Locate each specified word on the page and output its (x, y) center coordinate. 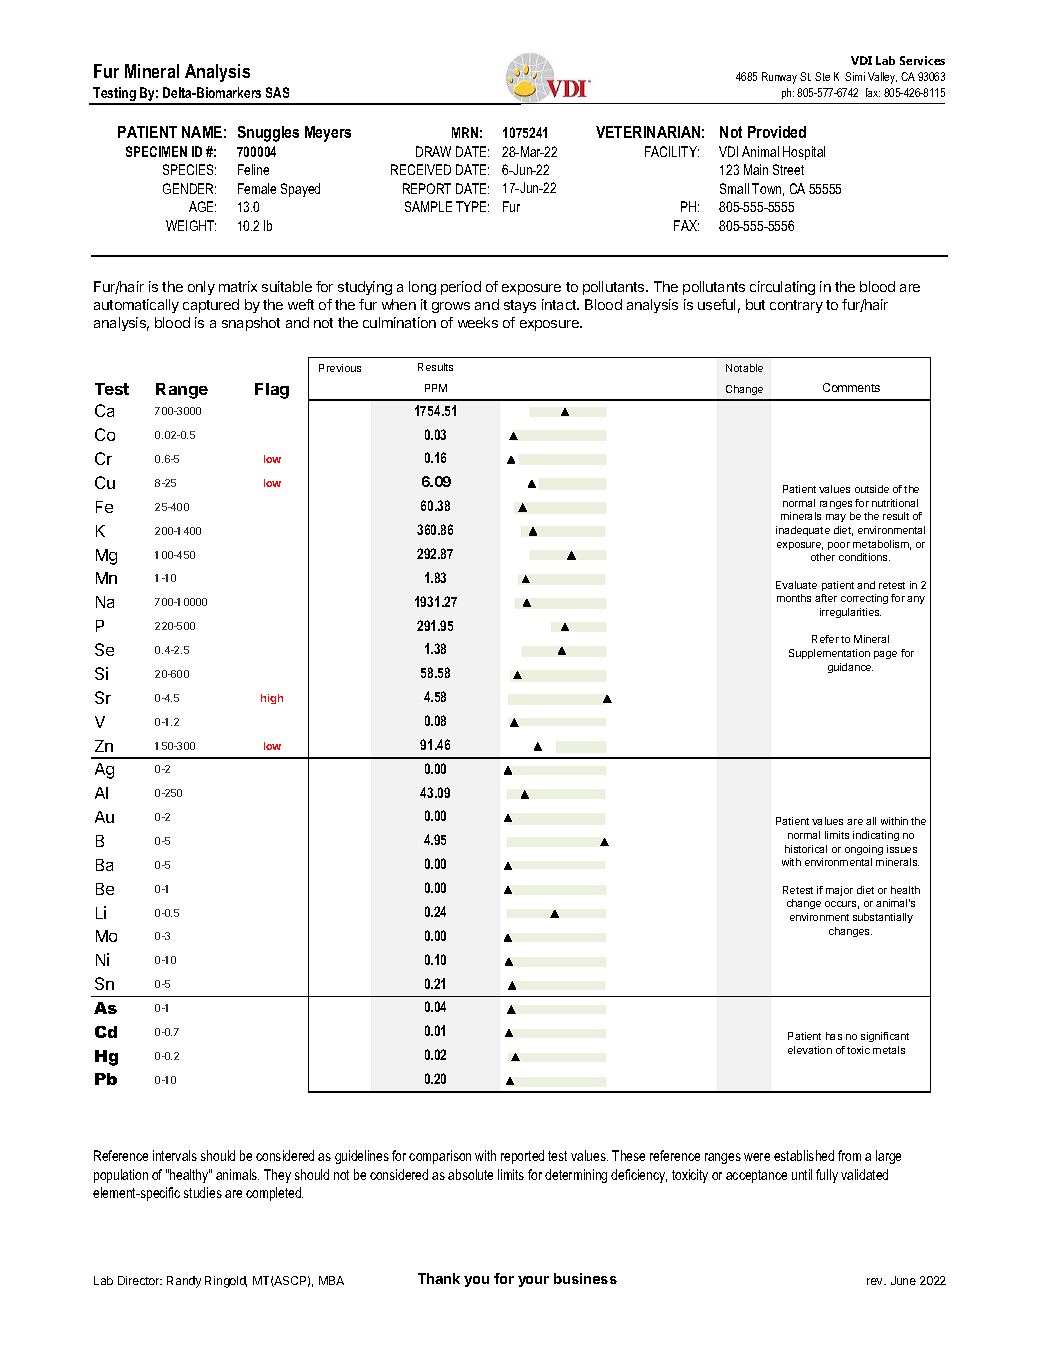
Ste (822, 76)
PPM (436, 388)
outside (872, 489)
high (272, 699)
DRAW (433, 151)
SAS (277, 92)
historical (806, 849)
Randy (184, 1282)
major (839, 891)
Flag (272, 391)
